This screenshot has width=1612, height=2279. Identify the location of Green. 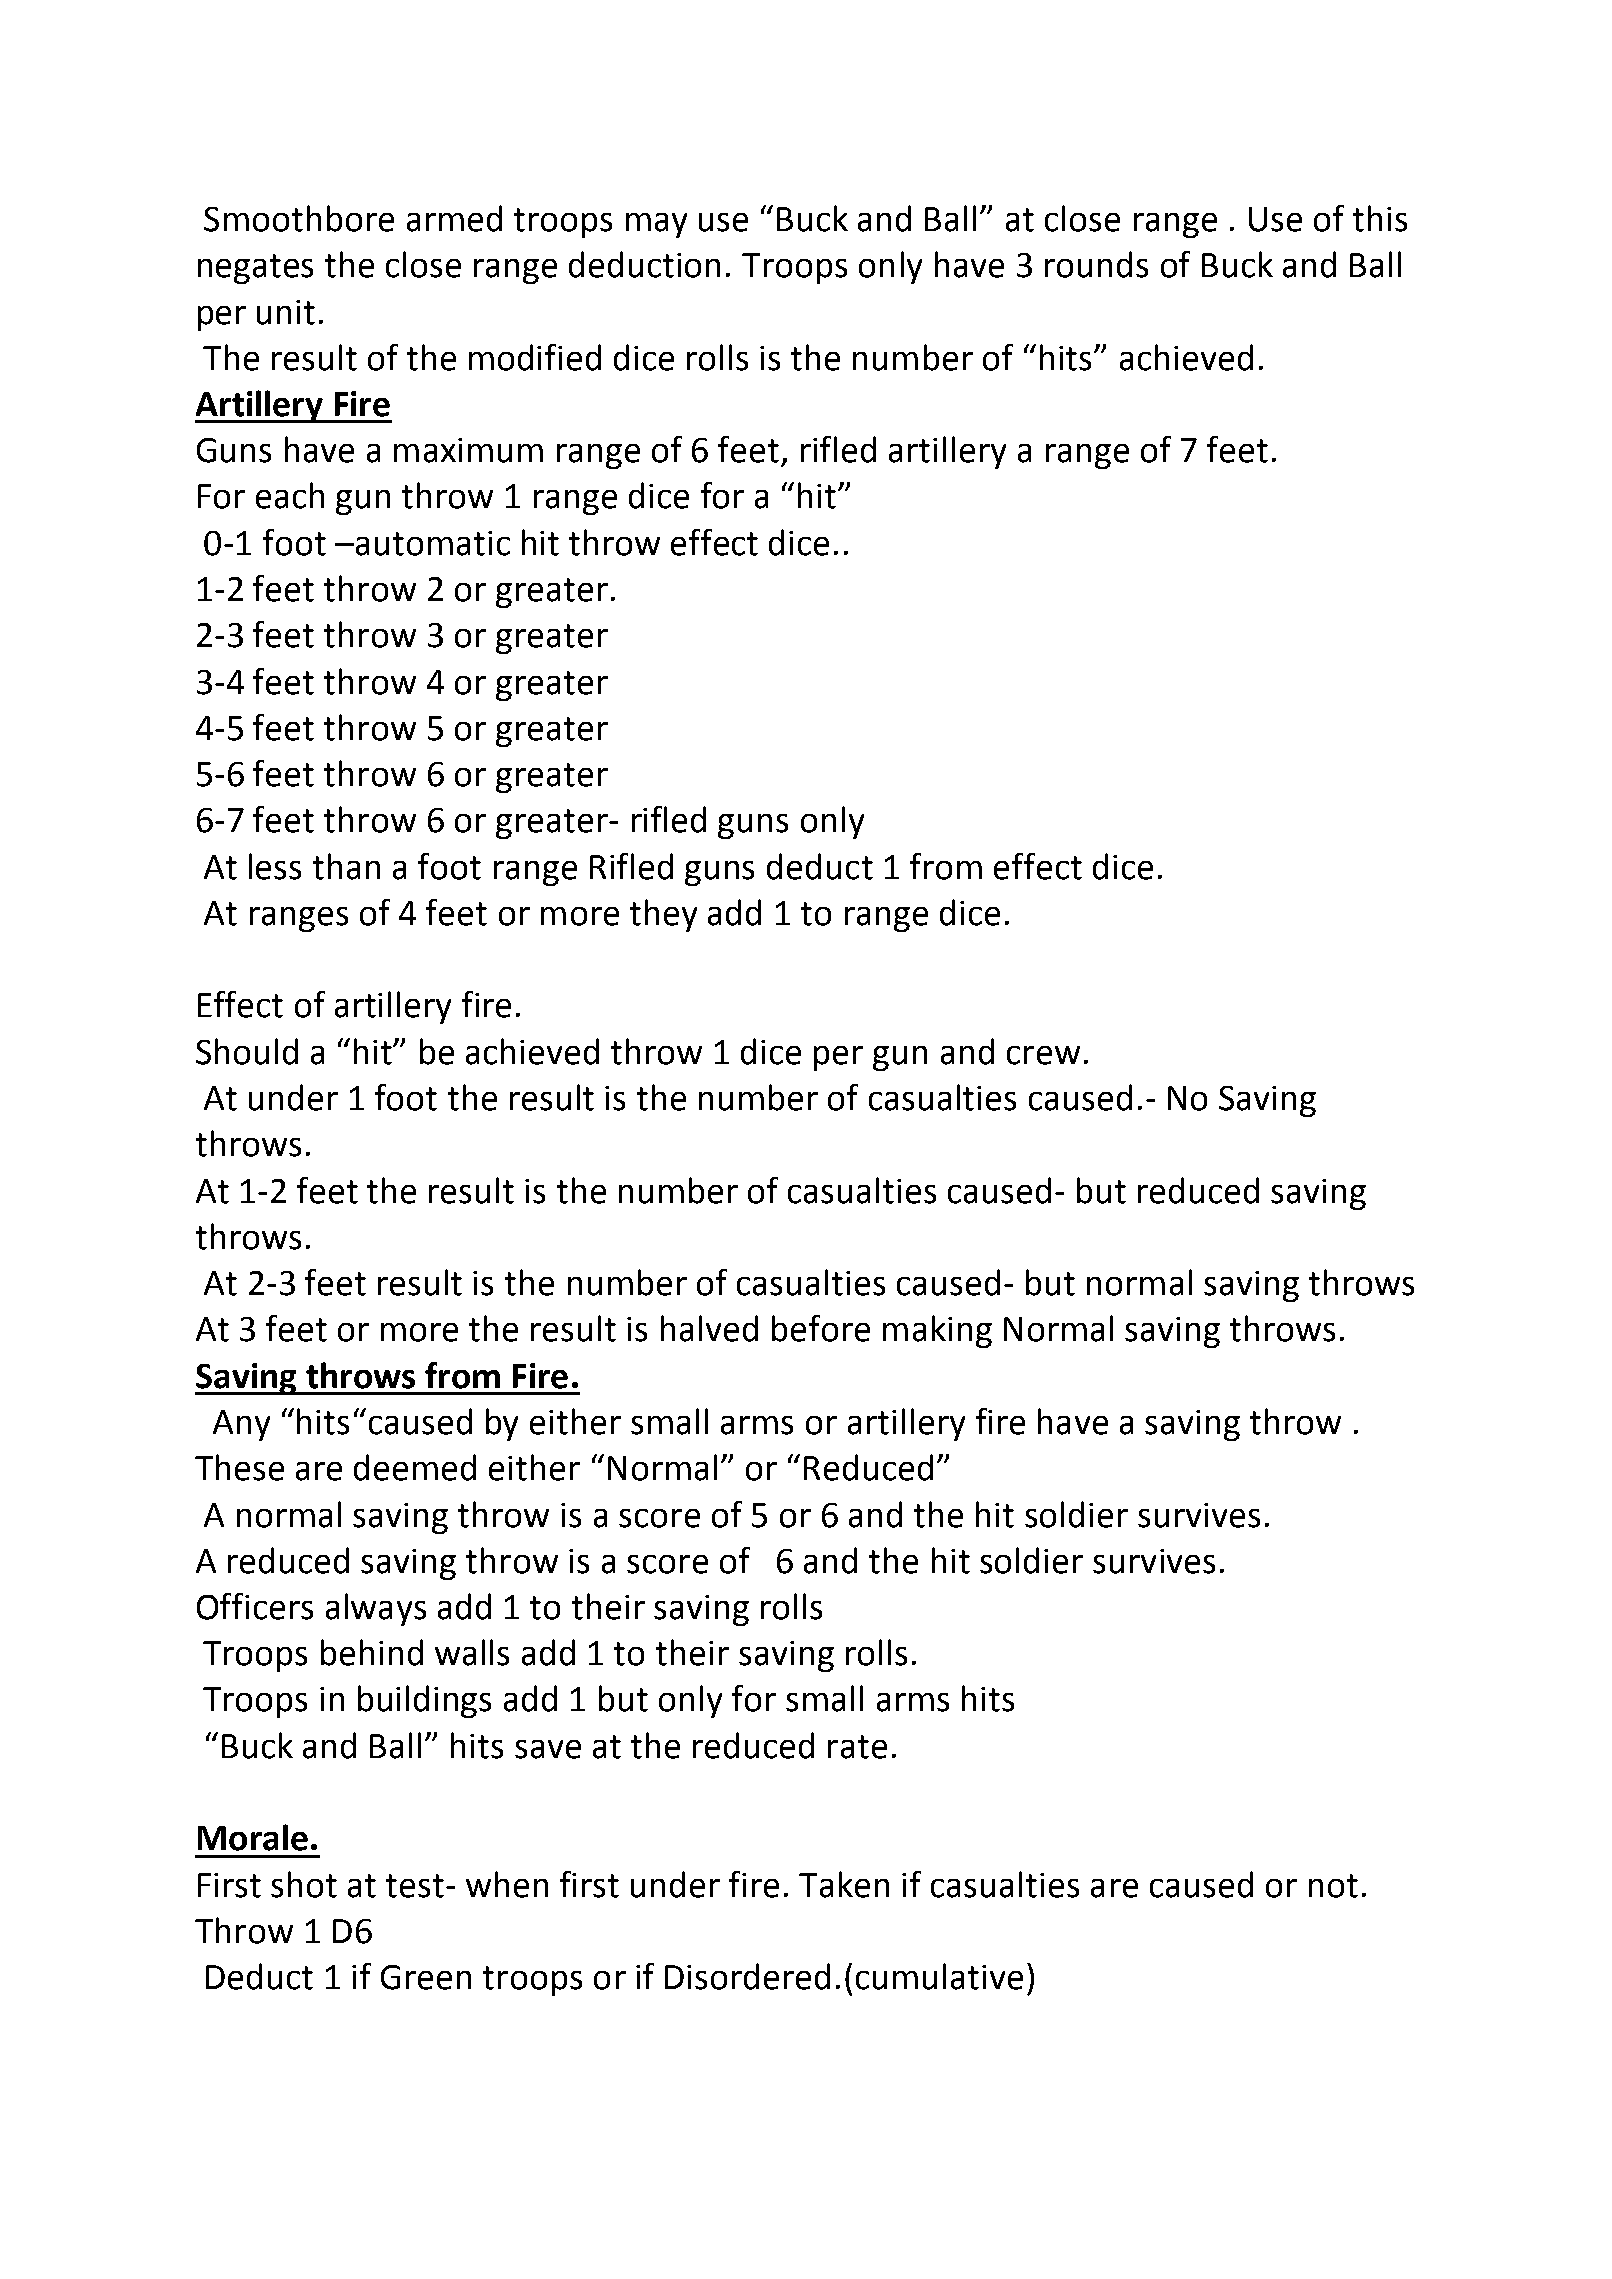
(426, 1977).
